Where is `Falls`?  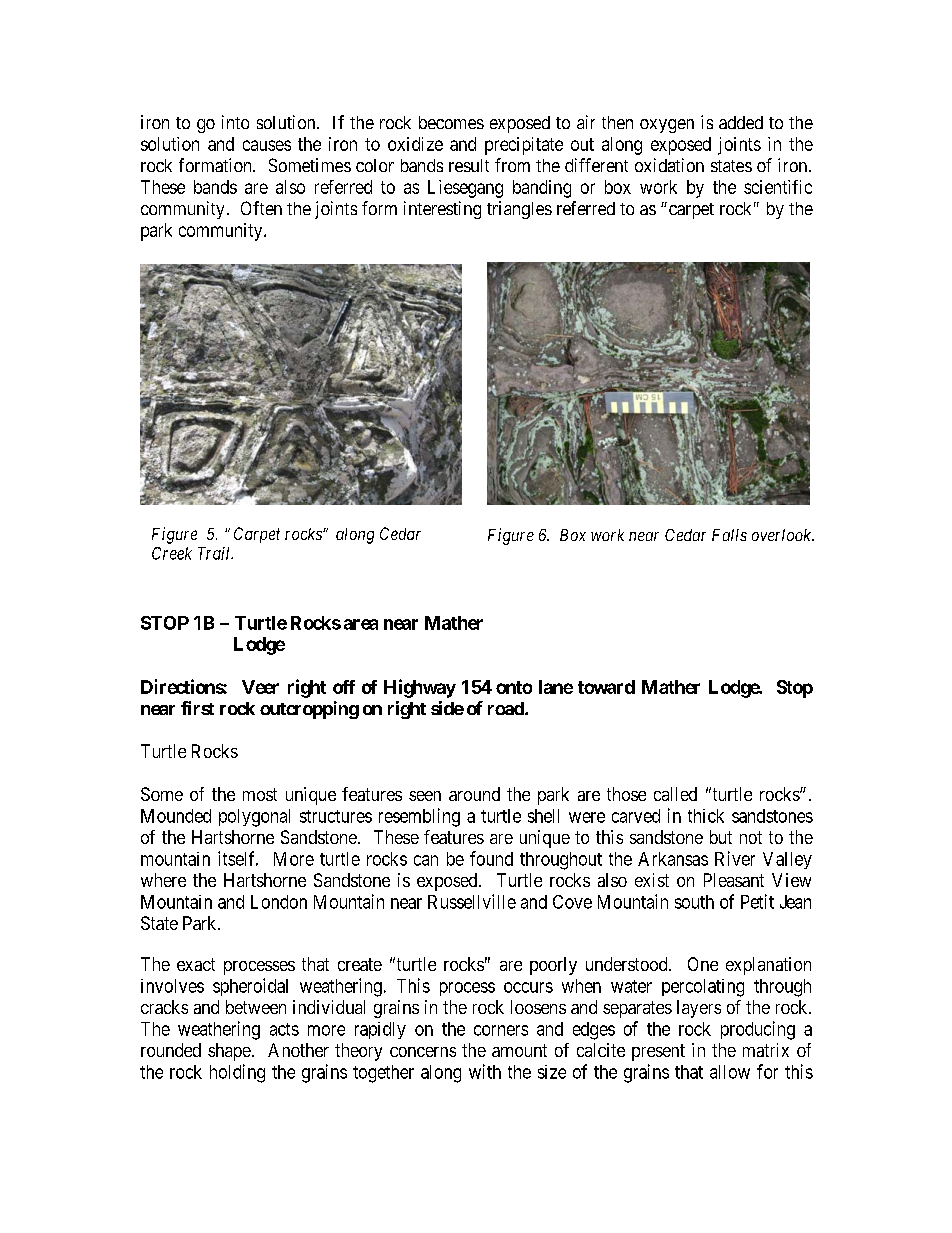
Falls is located at coordinates (729, 535).
